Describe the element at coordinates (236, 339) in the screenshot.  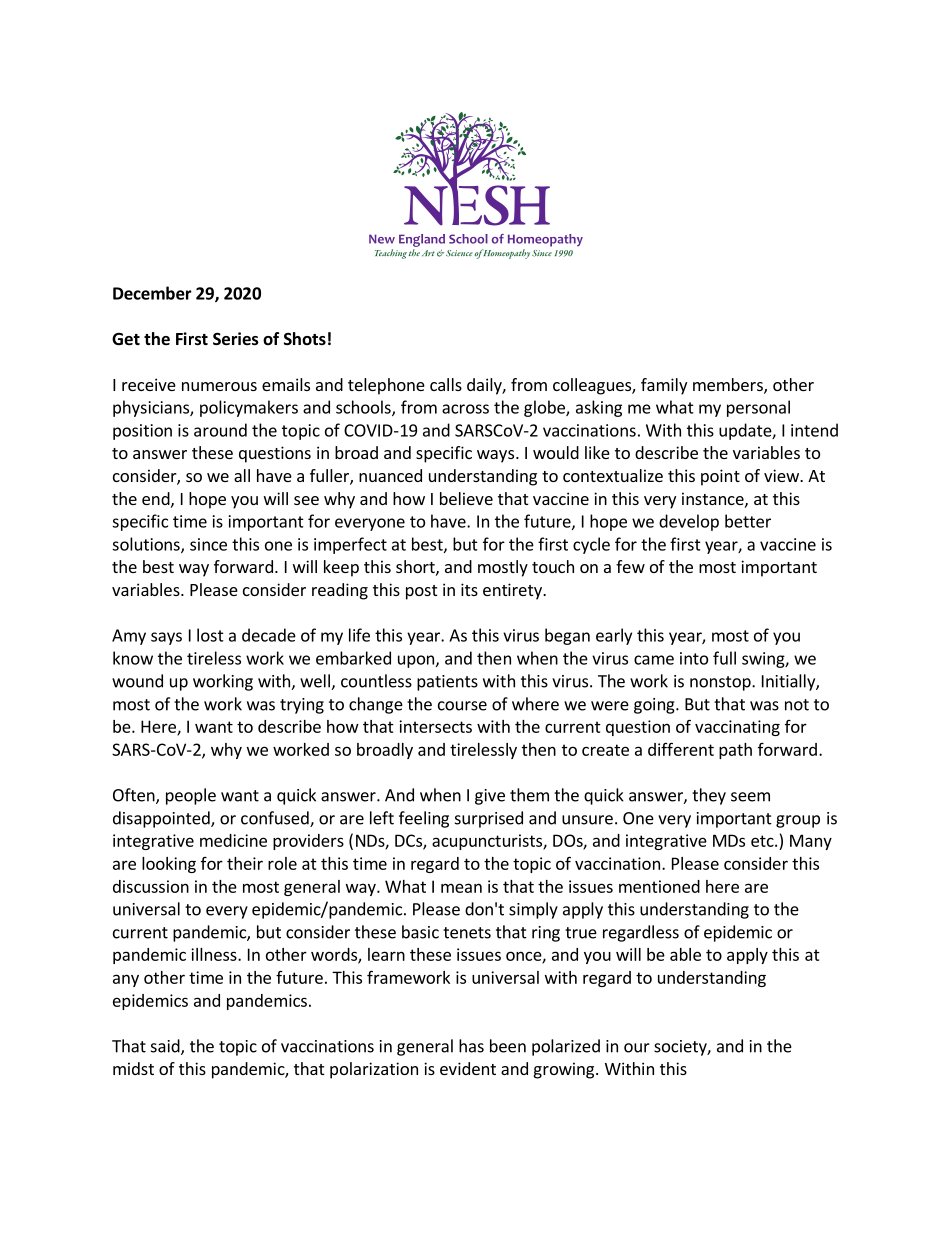
I see `Series` at that location.
